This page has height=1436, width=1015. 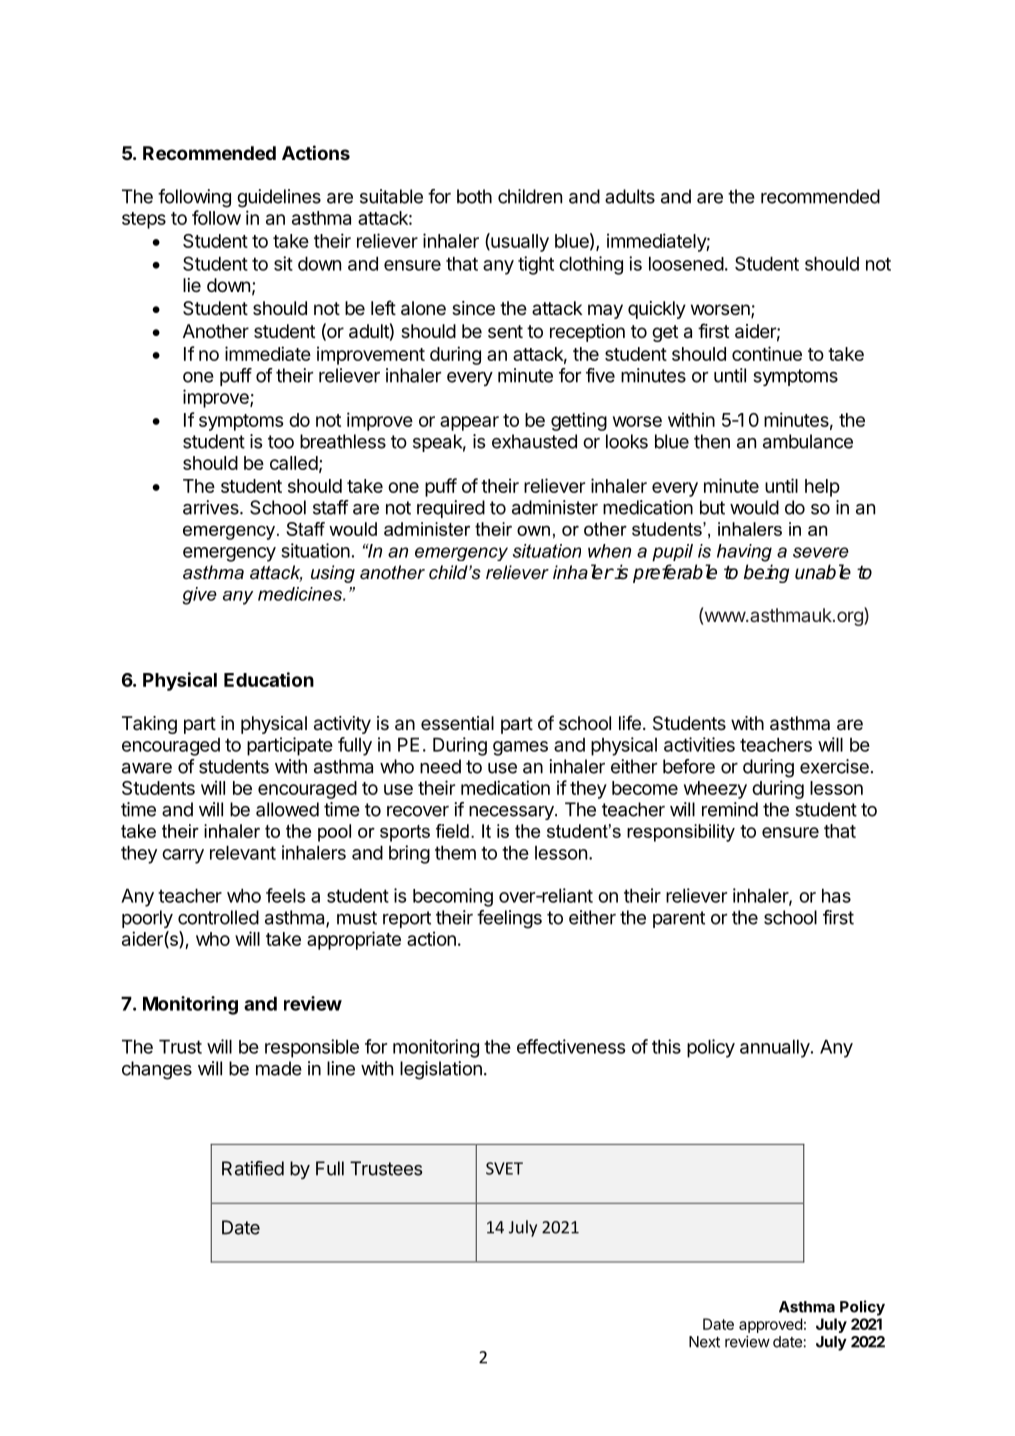 What do you see at coordinates (144, 220) in the page?
I see `steps` at bounding box center [144, 220].
